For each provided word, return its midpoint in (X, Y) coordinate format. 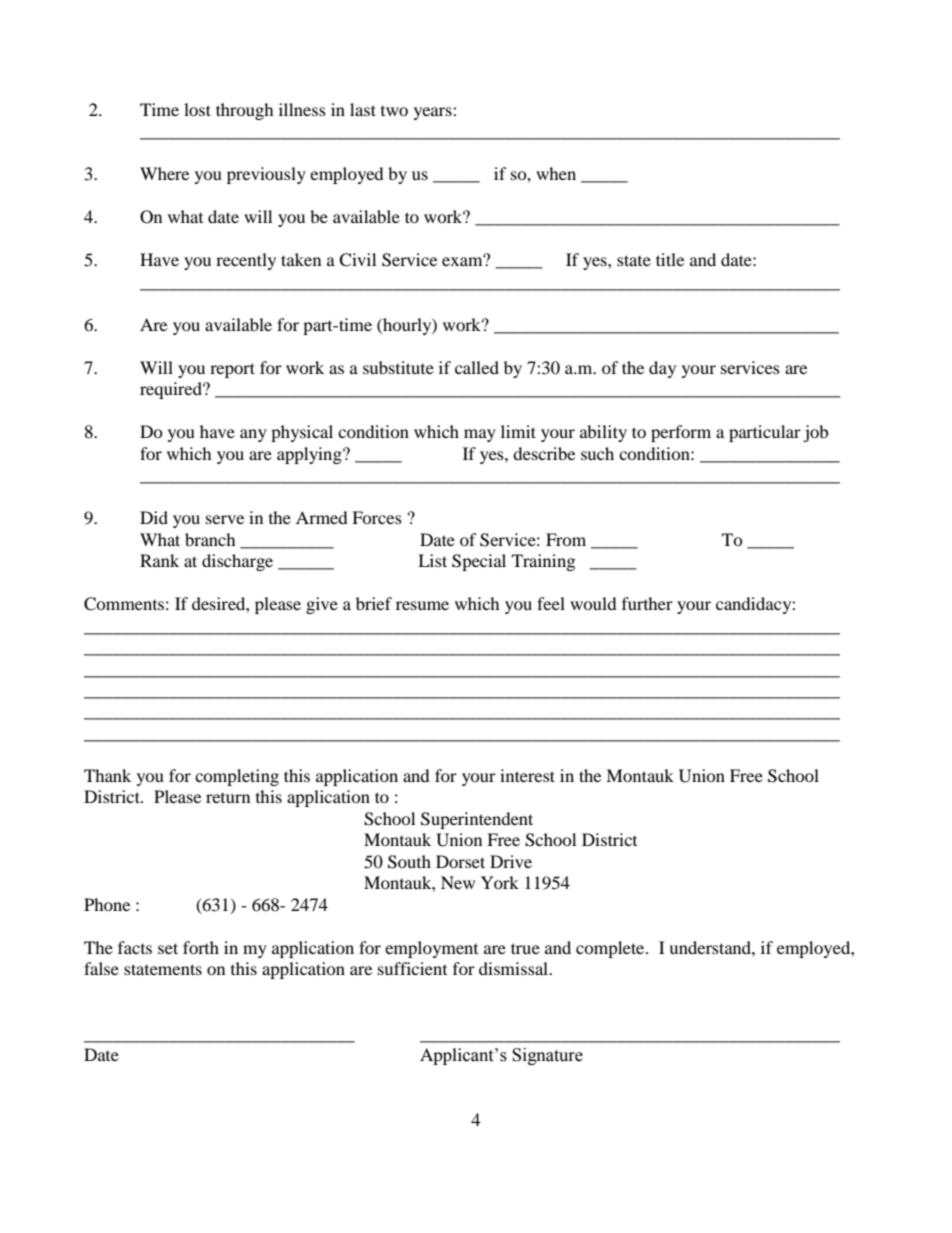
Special (479, 562)
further (647, 603)
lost (197, 109)
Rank (159, 560)
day (662, 369)
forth (201, 947)
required (172, 390)
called (477, 367)
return (228, 798)
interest (527, 775)
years (434, 113)
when (556, 173)
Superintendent (477, 820)
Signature (547, 1056)
